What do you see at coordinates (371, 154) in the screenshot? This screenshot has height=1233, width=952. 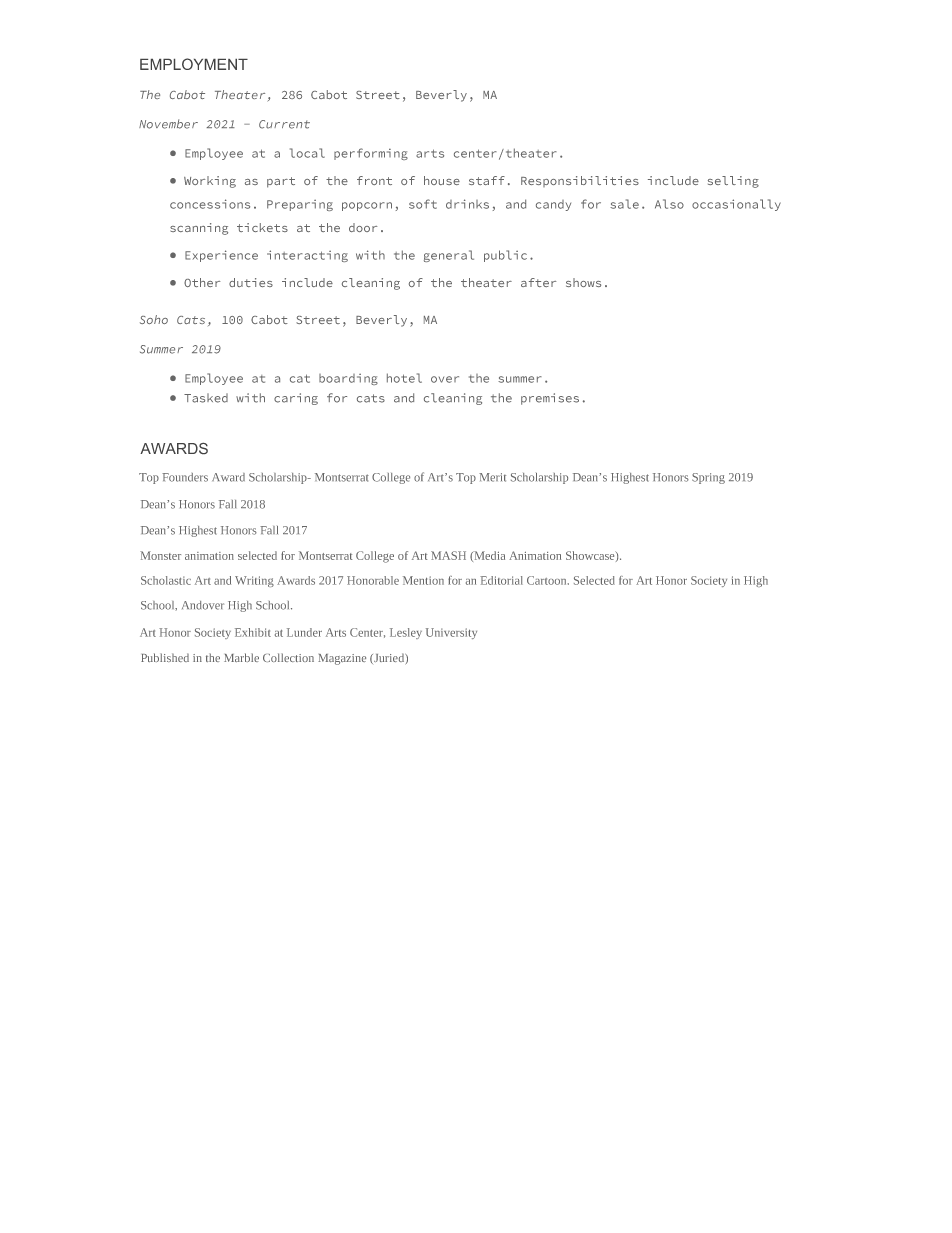 I see `performing` at bounding box center [371, 154].
